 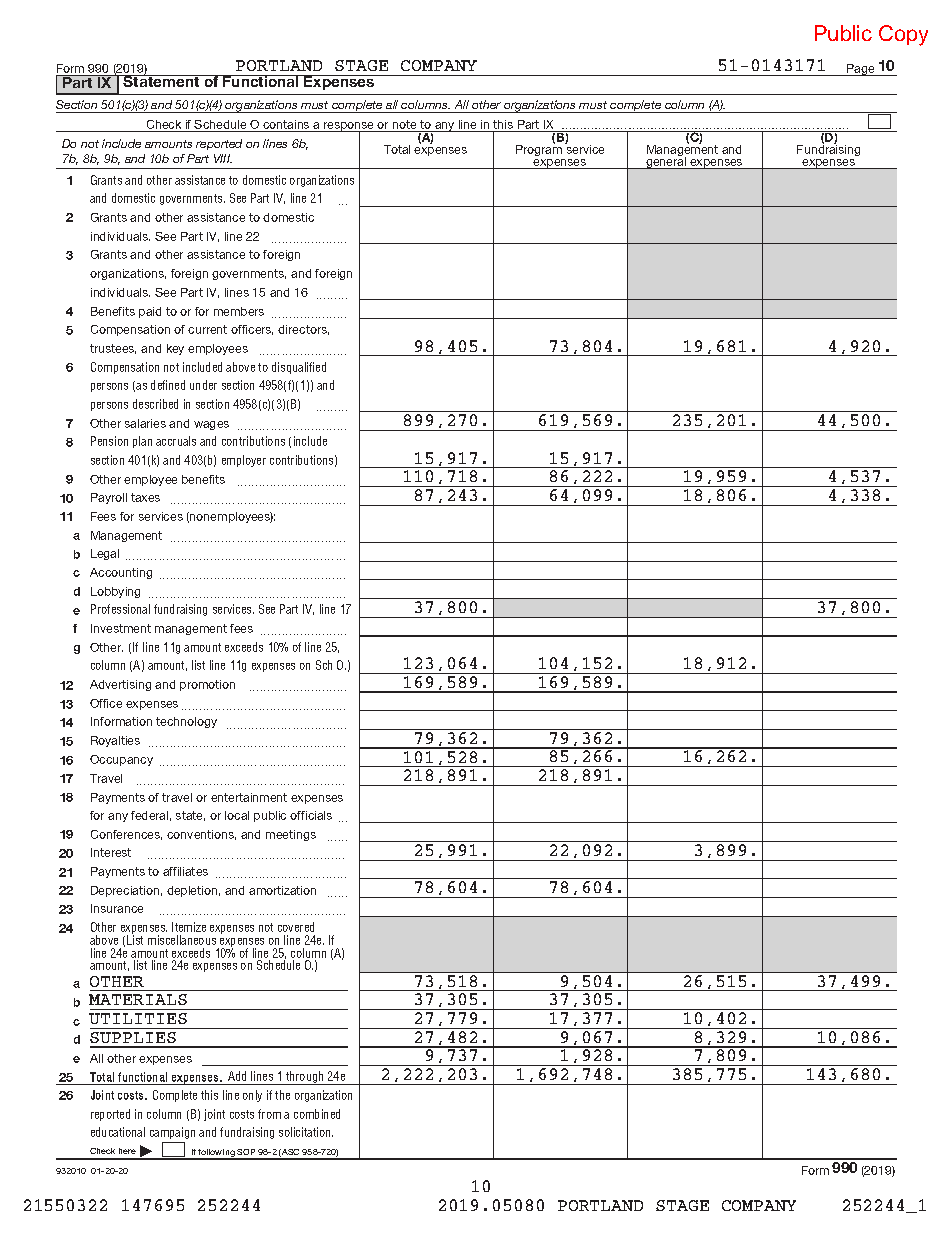 What do you see at coordinates (861, 70) in the screenshot?
I see `Page` at bounding box center [861, 70].
